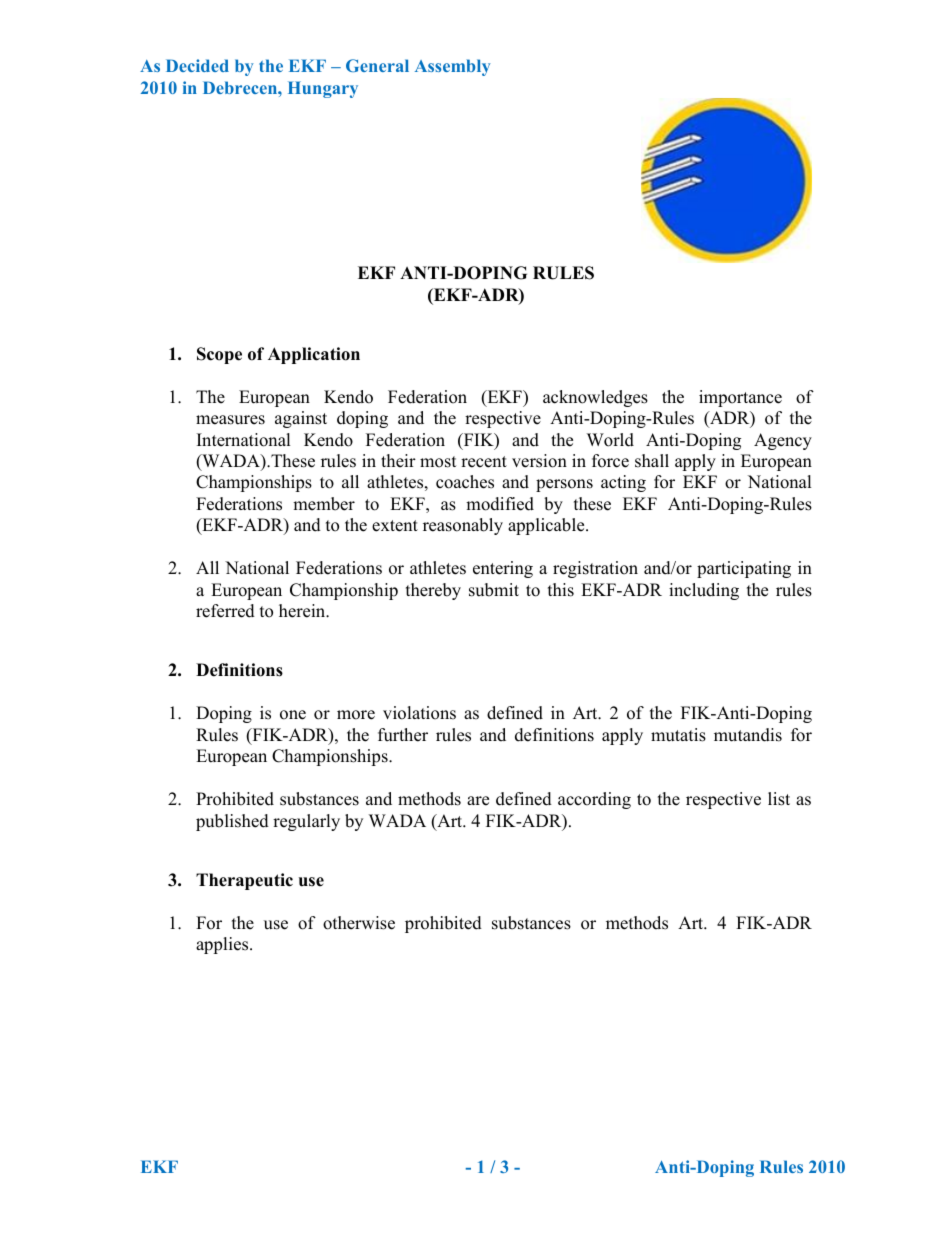 The width and height of the screenshot is (952, 1233). What do you see at coordinates (779, 799) in the screenshot?
I see `list` at bounding box center [779, 799].
